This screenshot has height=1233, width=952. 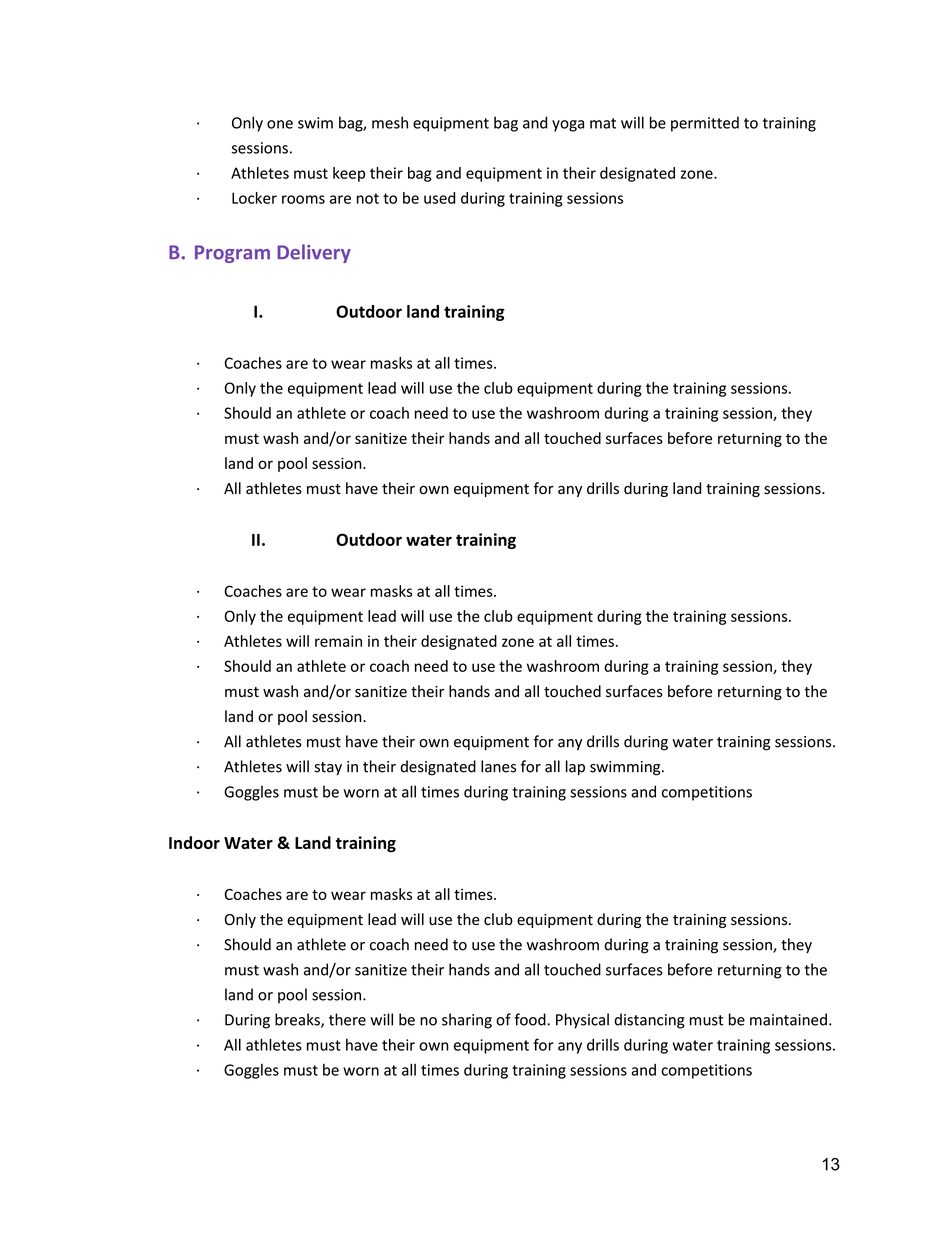 I want to click on Program, so click(x=232, y=254).
